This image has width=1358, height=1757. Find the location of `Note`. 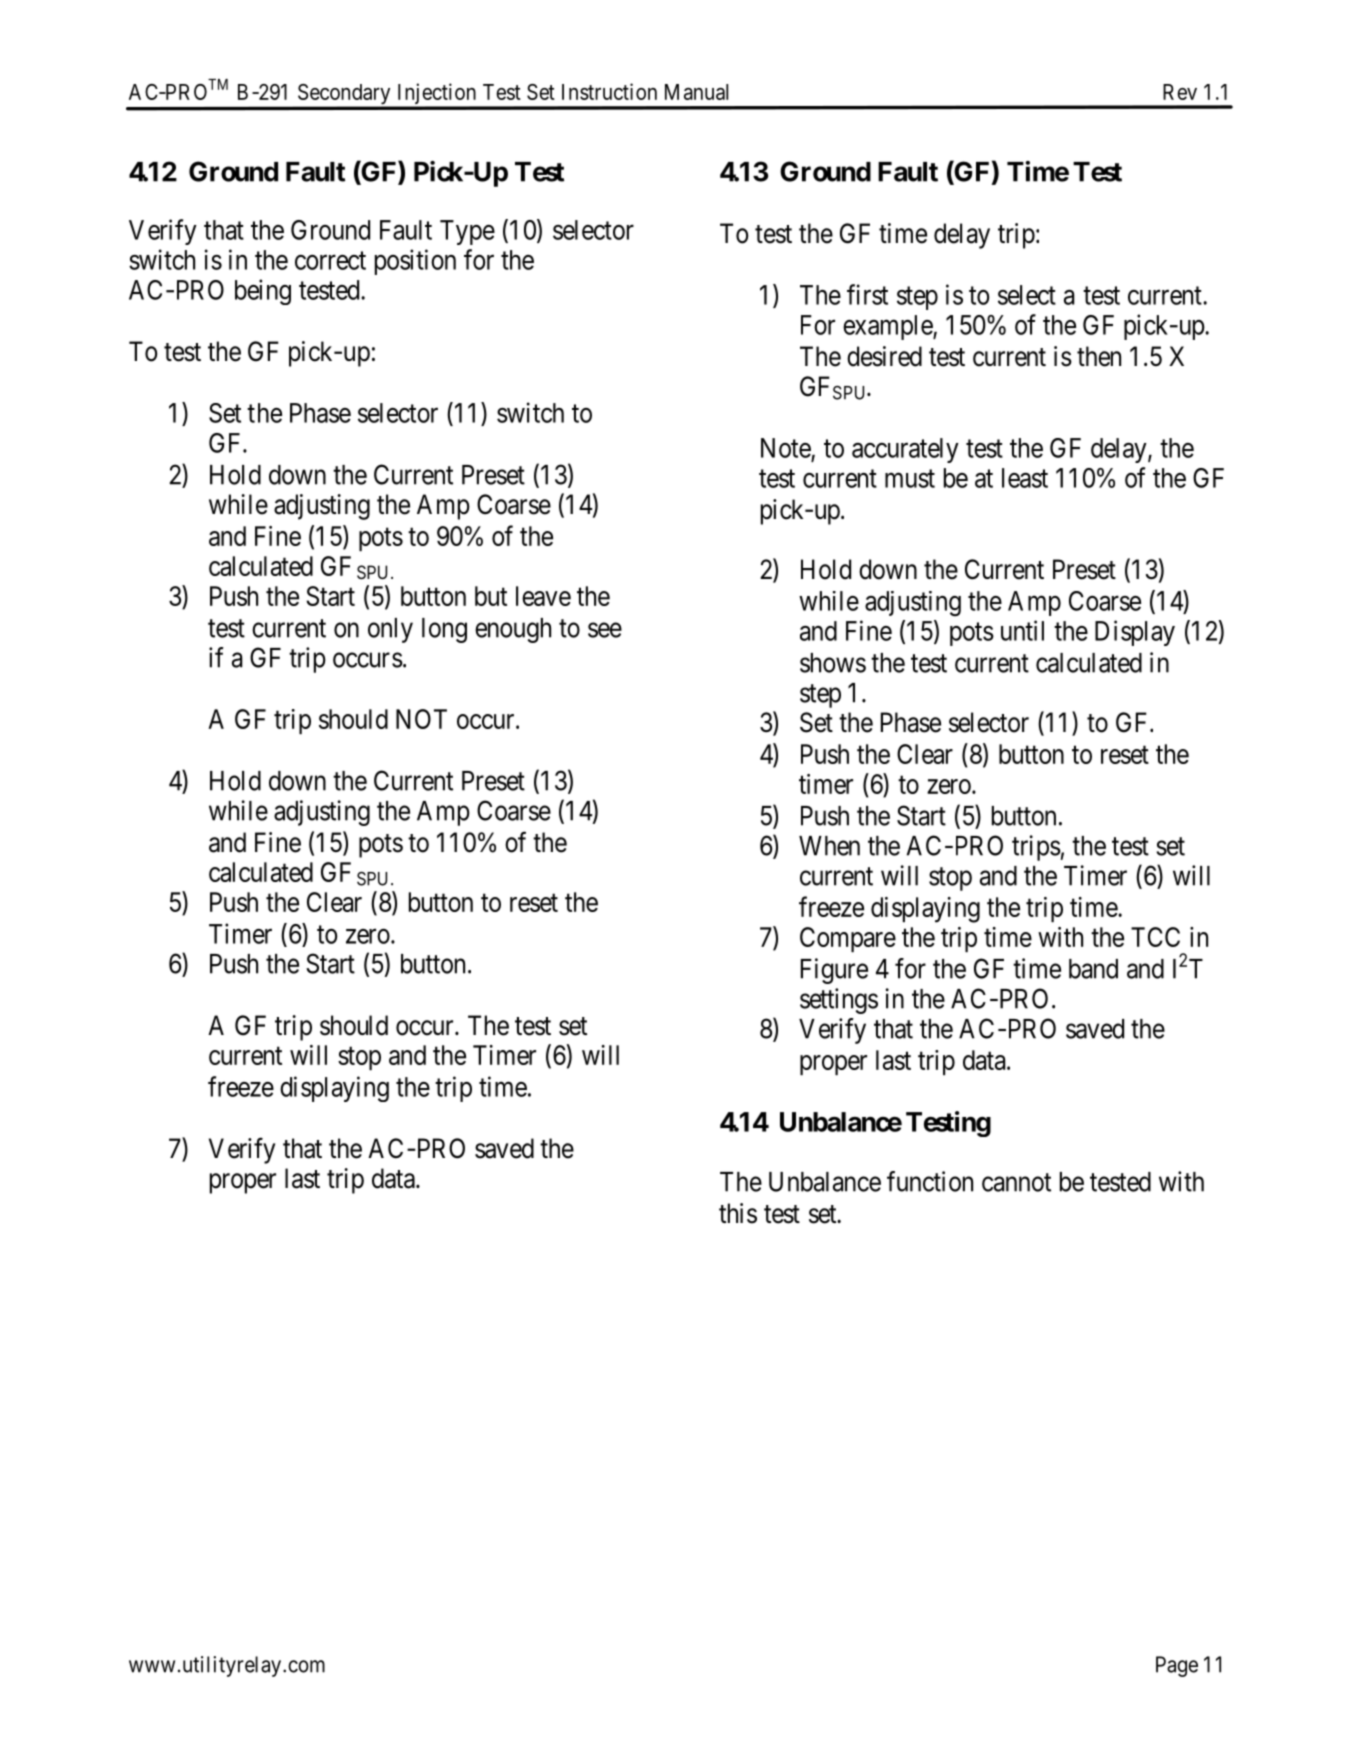

Note is located at coordinates (786, 448).
